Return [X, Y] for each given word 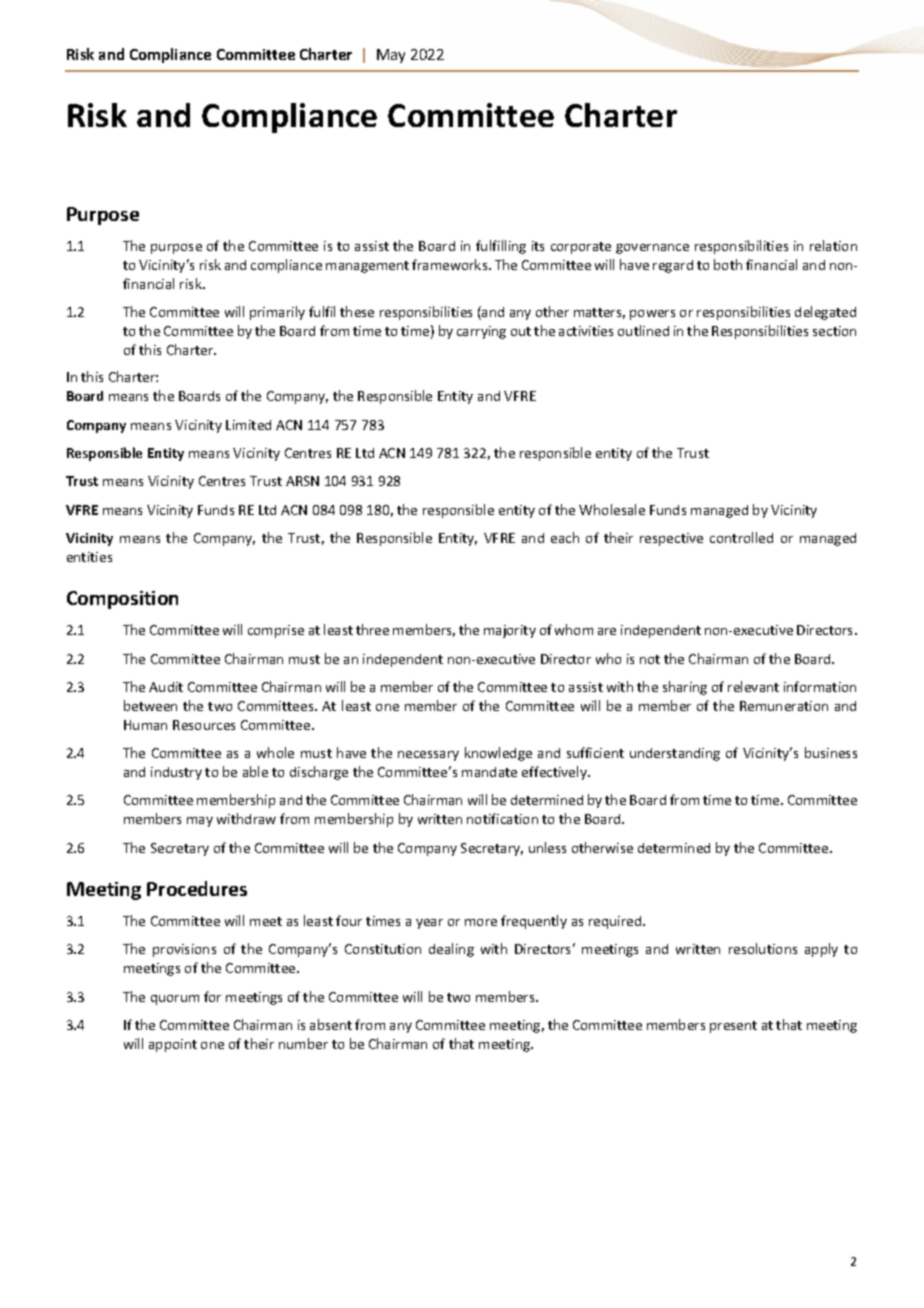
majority [510, 631]
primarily [277, 313]
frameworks [451, 264]
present [733, 1027]
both [728, 264]
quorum [175, 1000]
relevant [753, 686]
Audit [166, 687]
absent [331, 1024]
